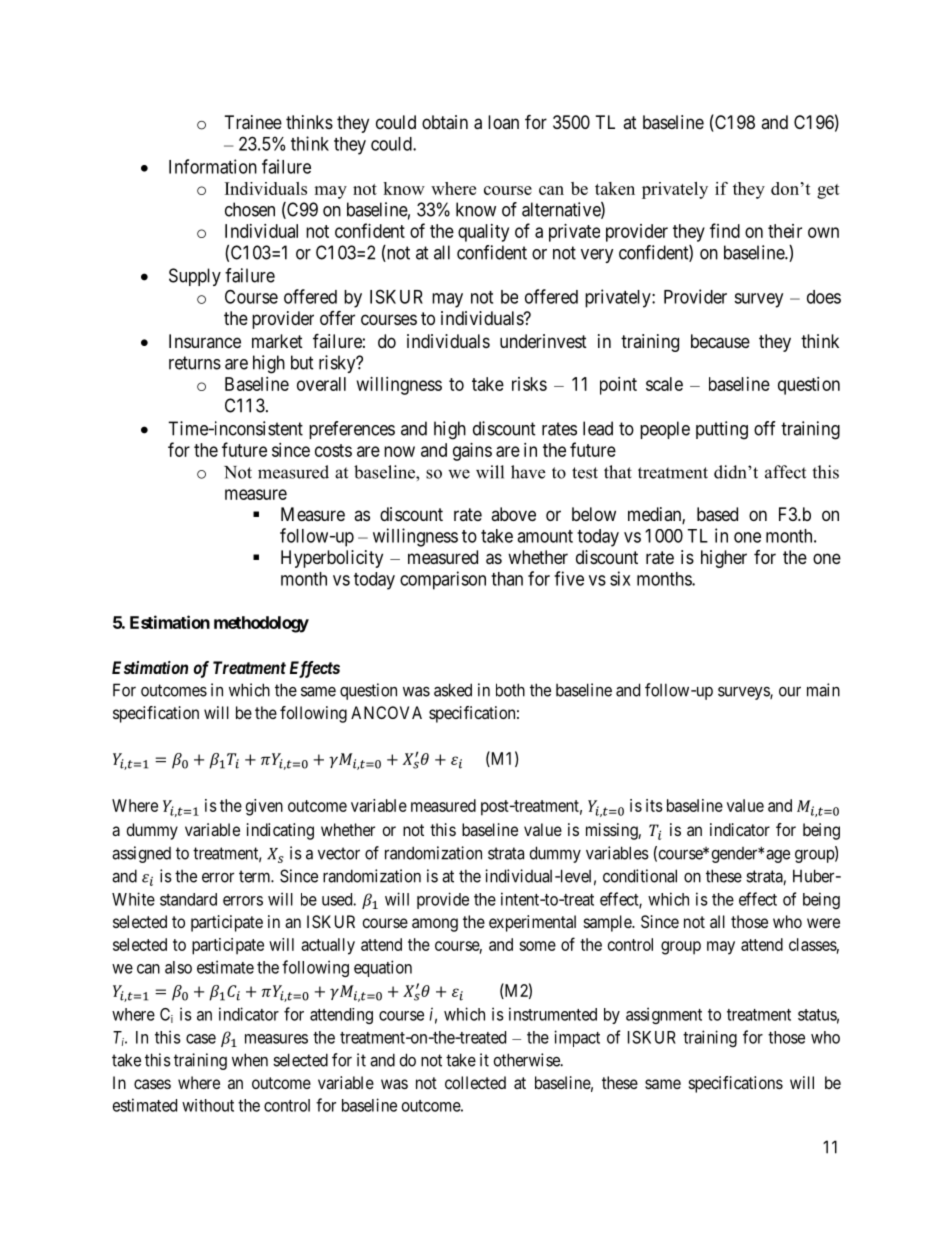  Describe the element at coordinates (823, 690) in the page. I see `main` at that location.
